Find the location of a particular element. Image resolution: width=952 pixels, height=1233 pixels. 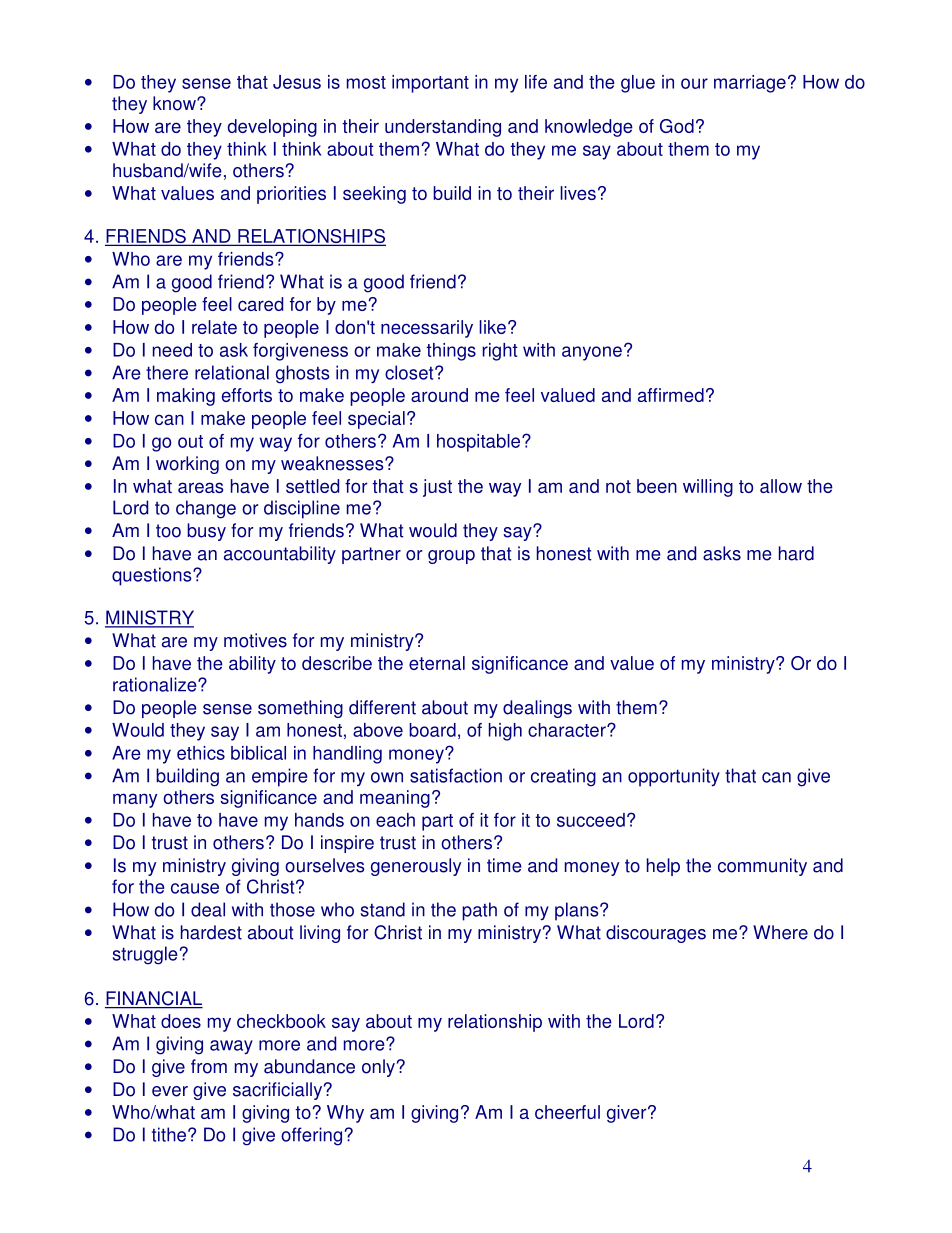

ever is located at coordinates (170, 1091).
